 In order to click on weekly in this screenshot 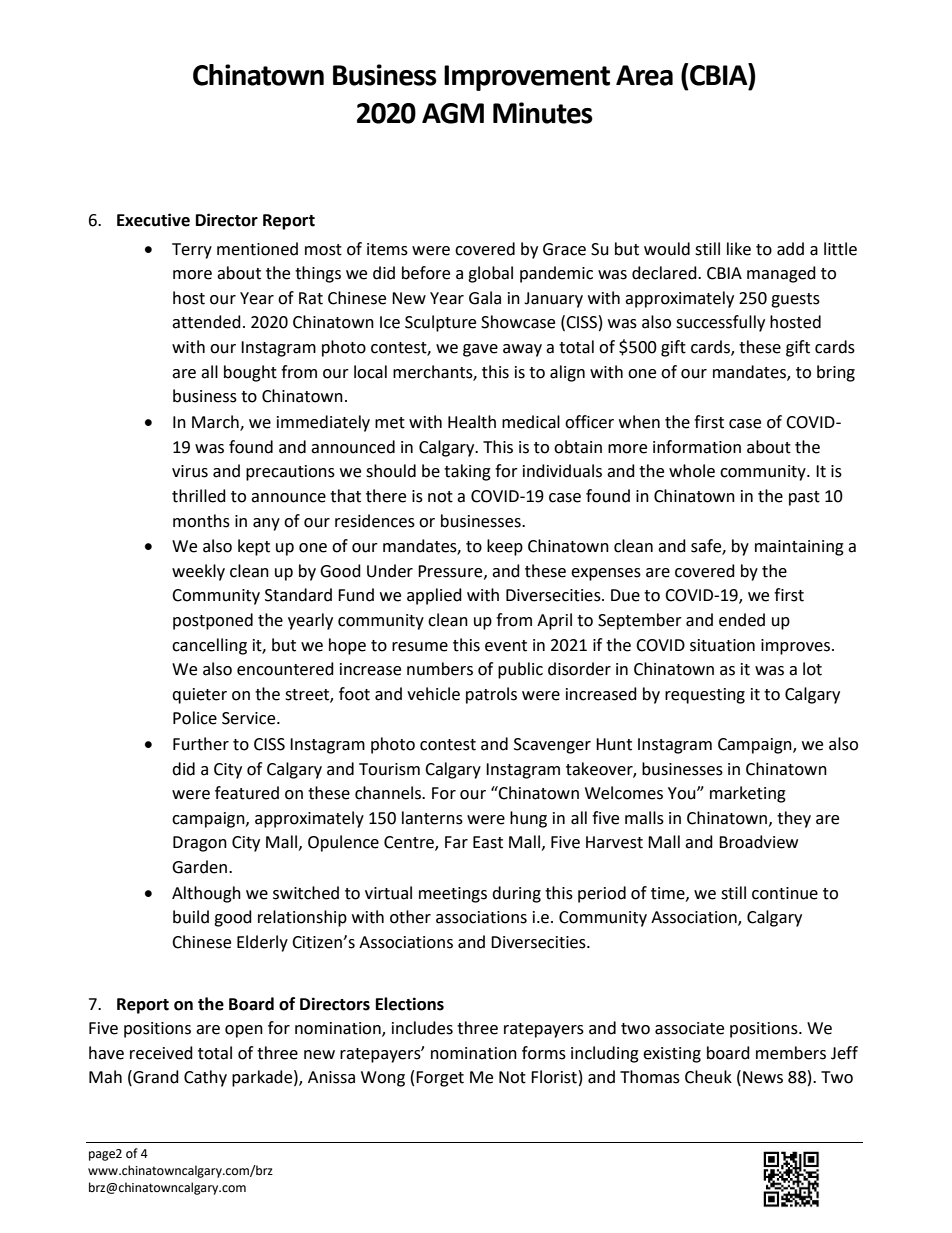, I will do `click(198, 572)`.
